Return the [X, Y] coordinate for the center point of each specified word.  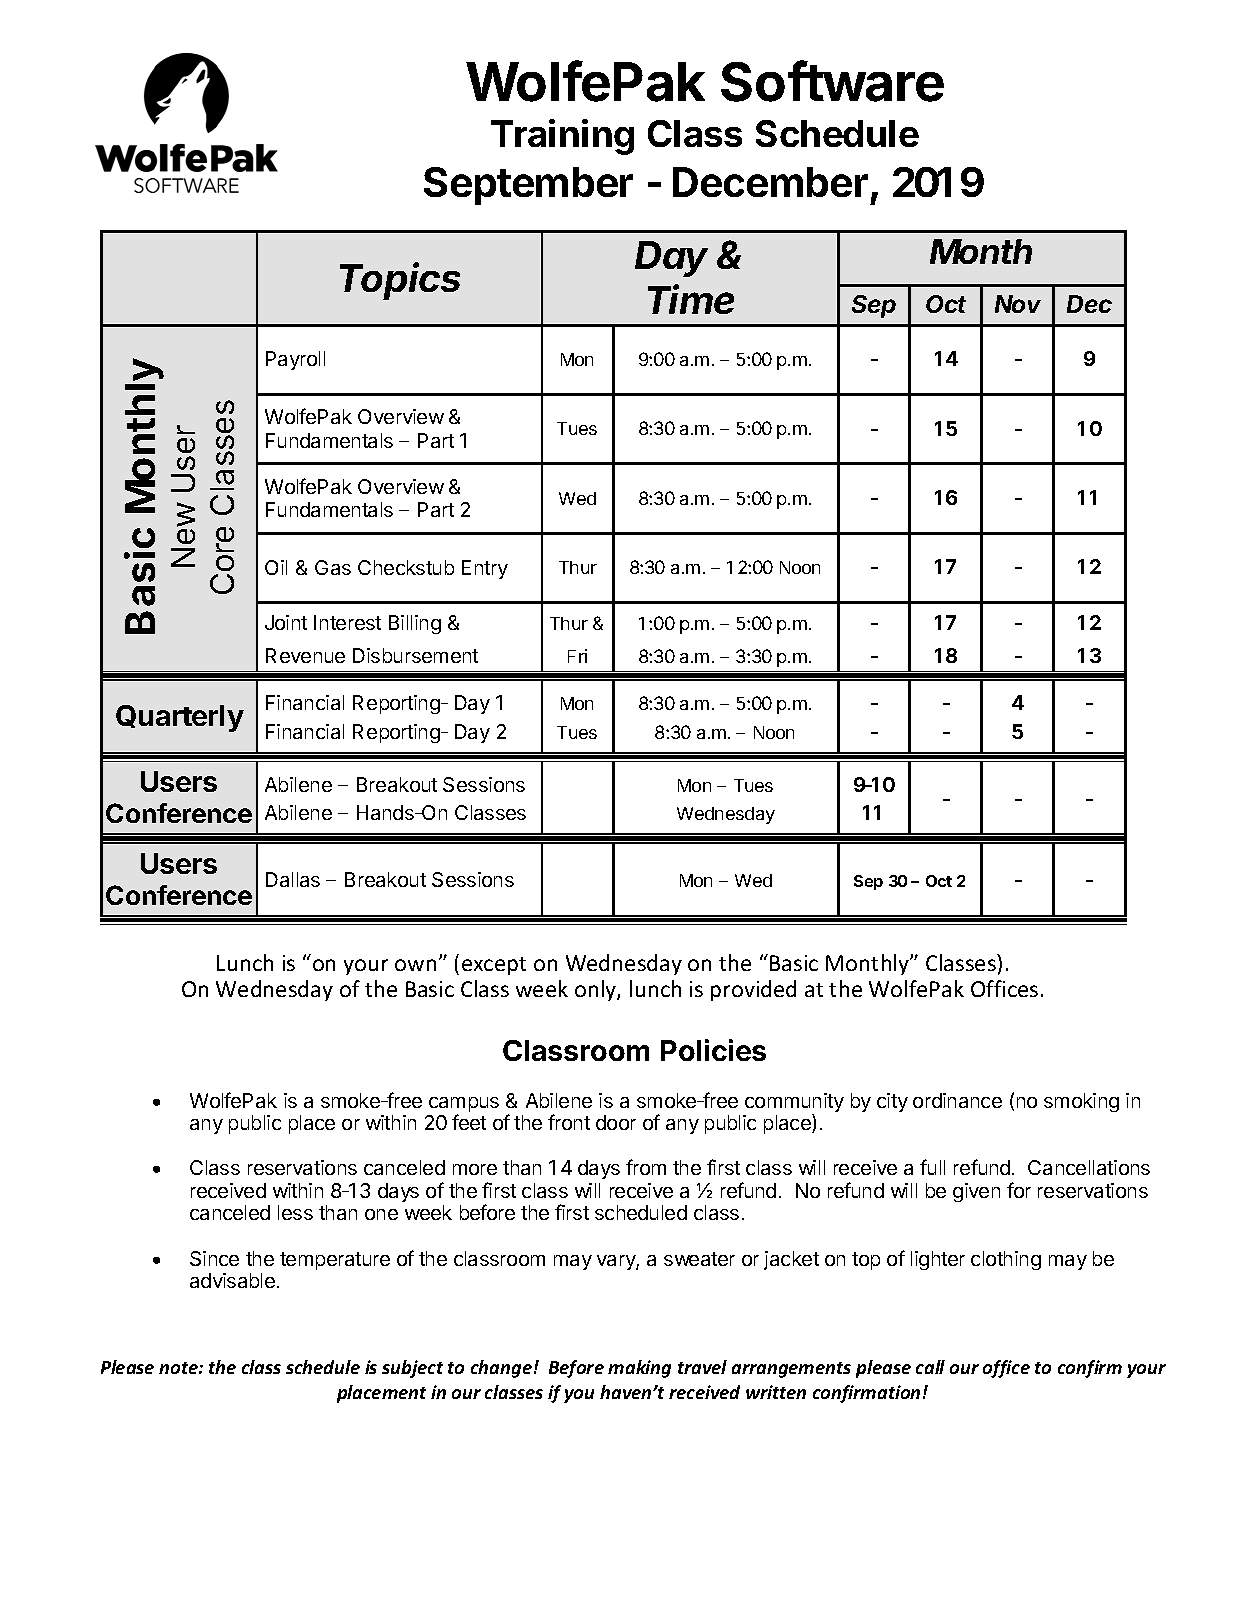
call [930, 1367]
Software [832, 81]
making [639, 1369]
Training [562, 137]
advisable [232, 1280]
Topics [400, 281]
